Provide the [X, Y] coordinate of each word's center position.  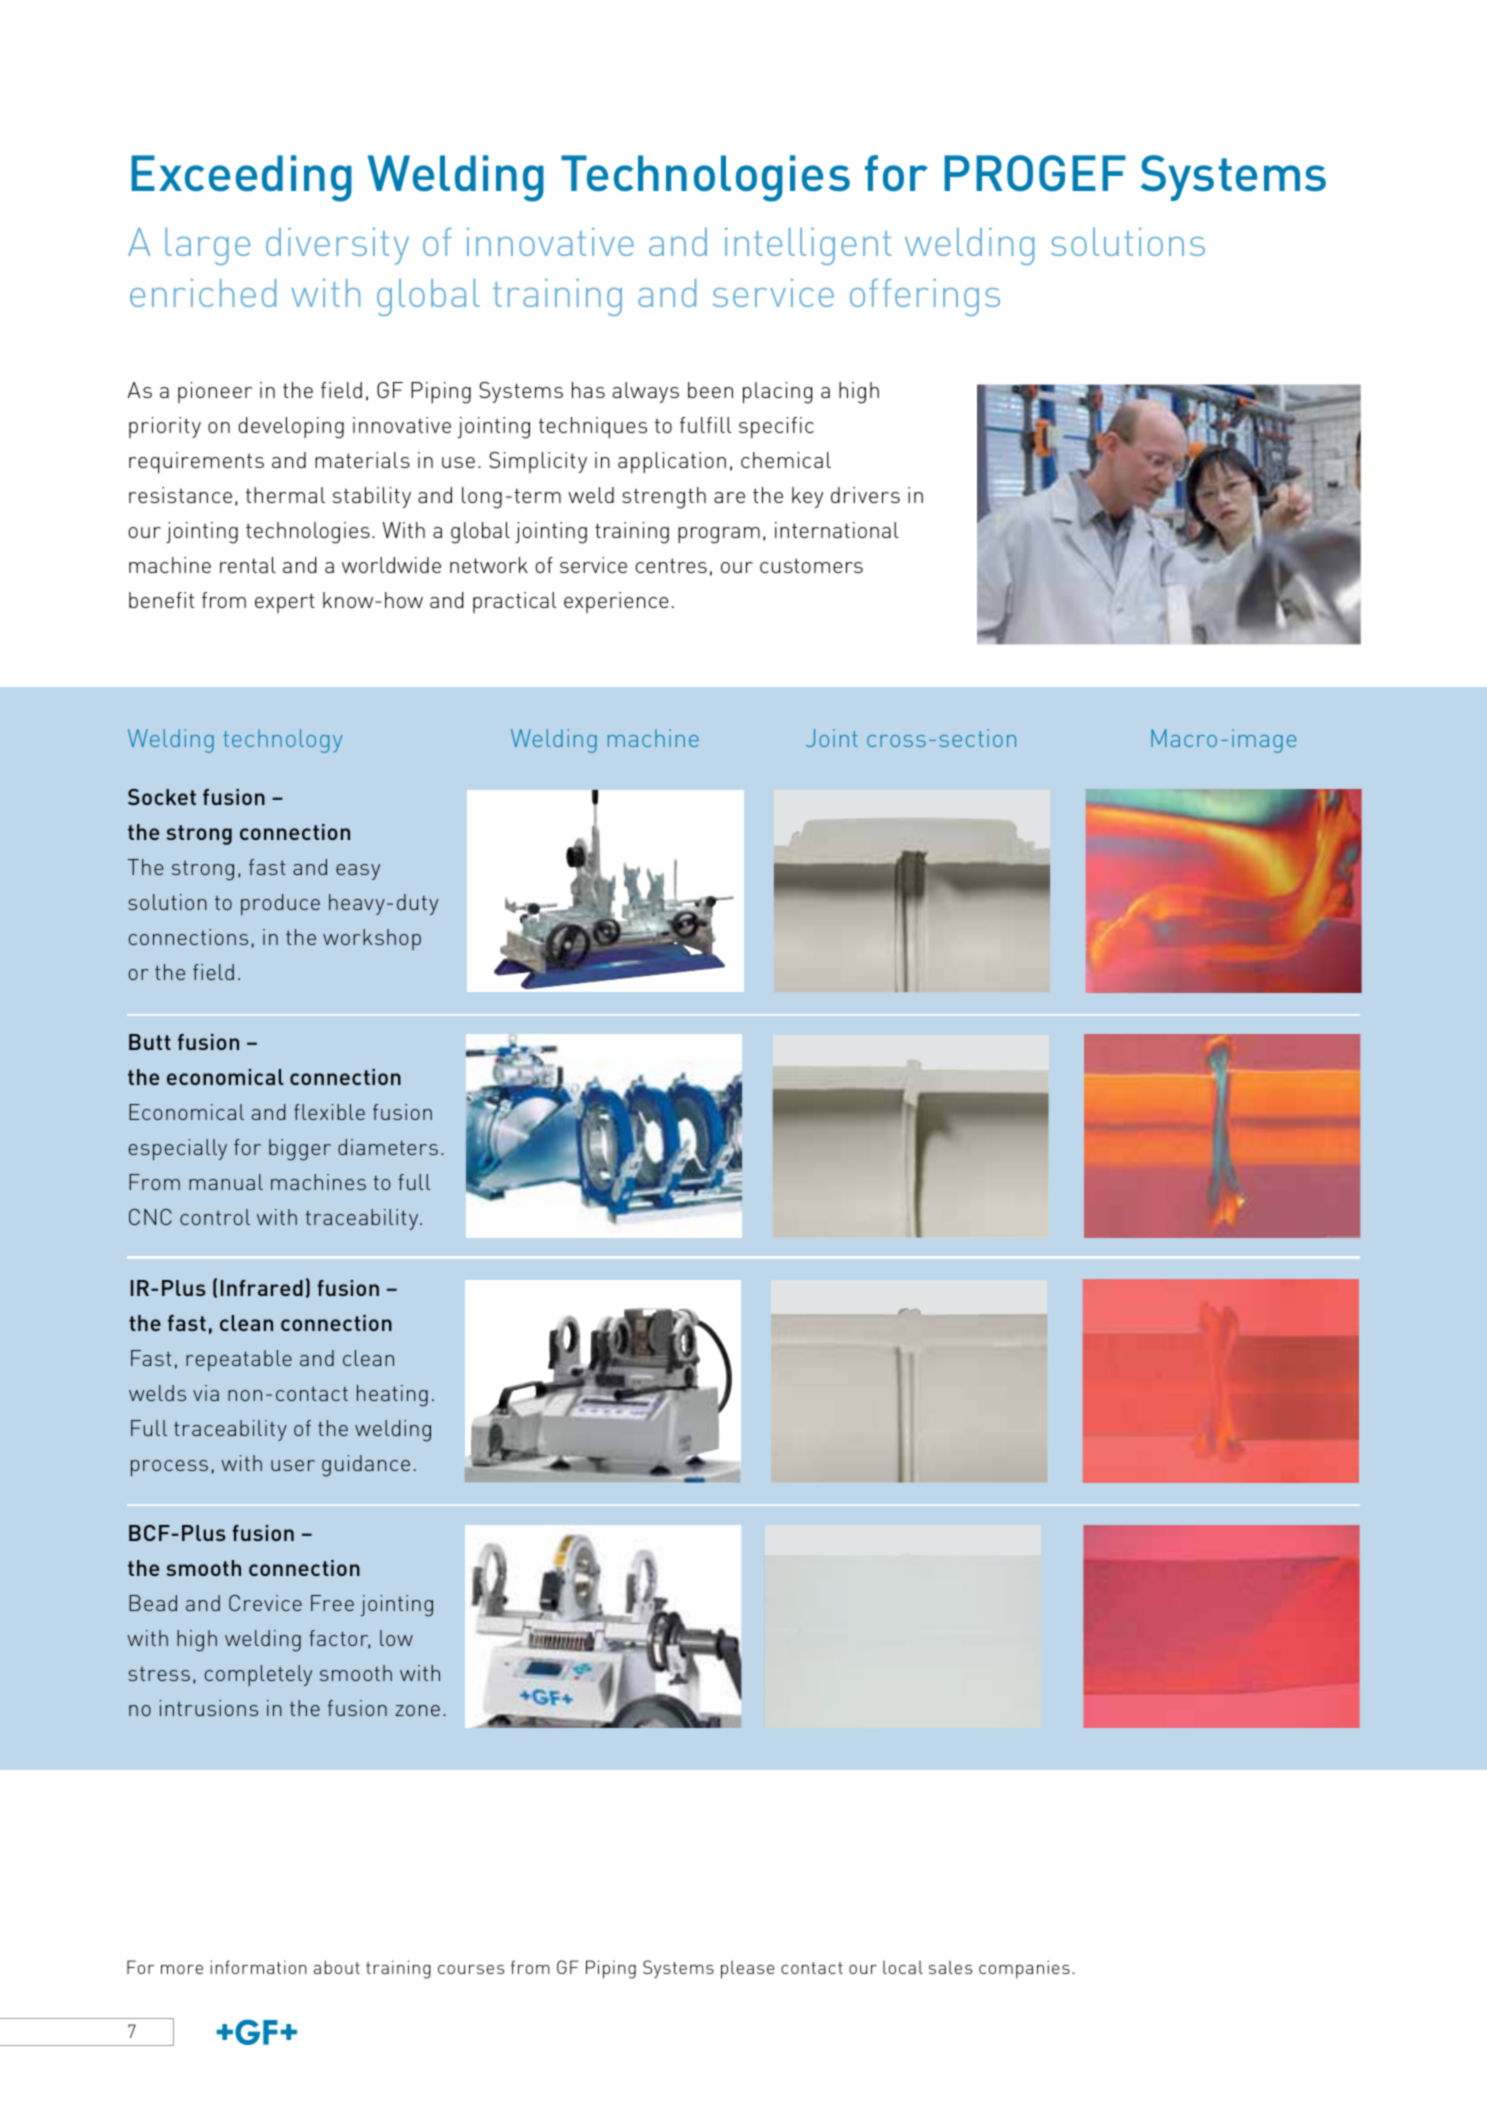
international [837, 530]
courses [471, 1969]
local [903, 1967]
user [293, 1465]
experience [616, 602]
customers [811, 565]
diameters [388, 1147]
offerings [925, 297]
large [207, 246]
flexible [329, 1112]
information [258, 1967]
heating [392, 1396]
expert [285, 603]
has [588, 390]
